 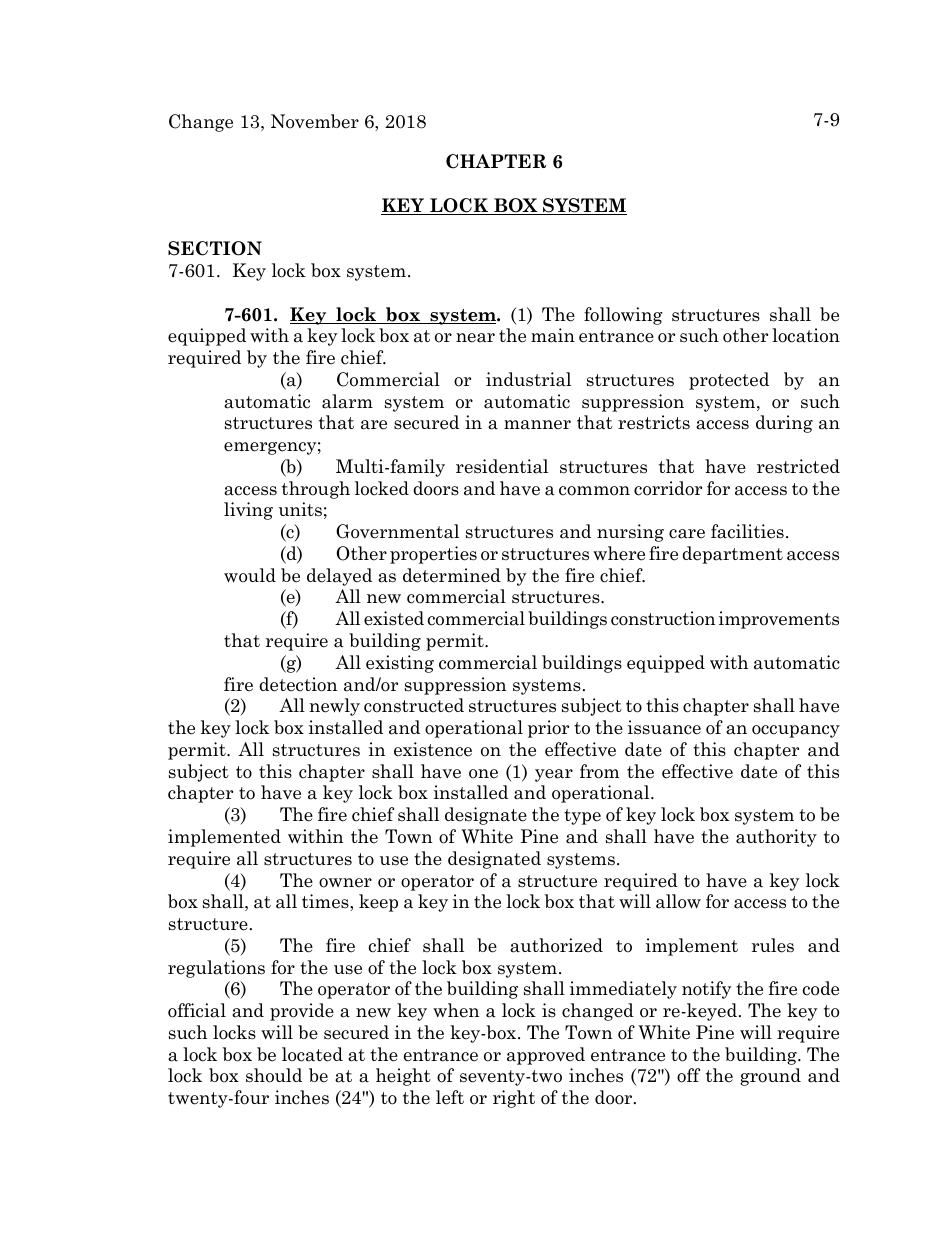 What do you see at coordinates (298, 684) in the screenshot?
I see `detection` at bounding box center [298, 684].
